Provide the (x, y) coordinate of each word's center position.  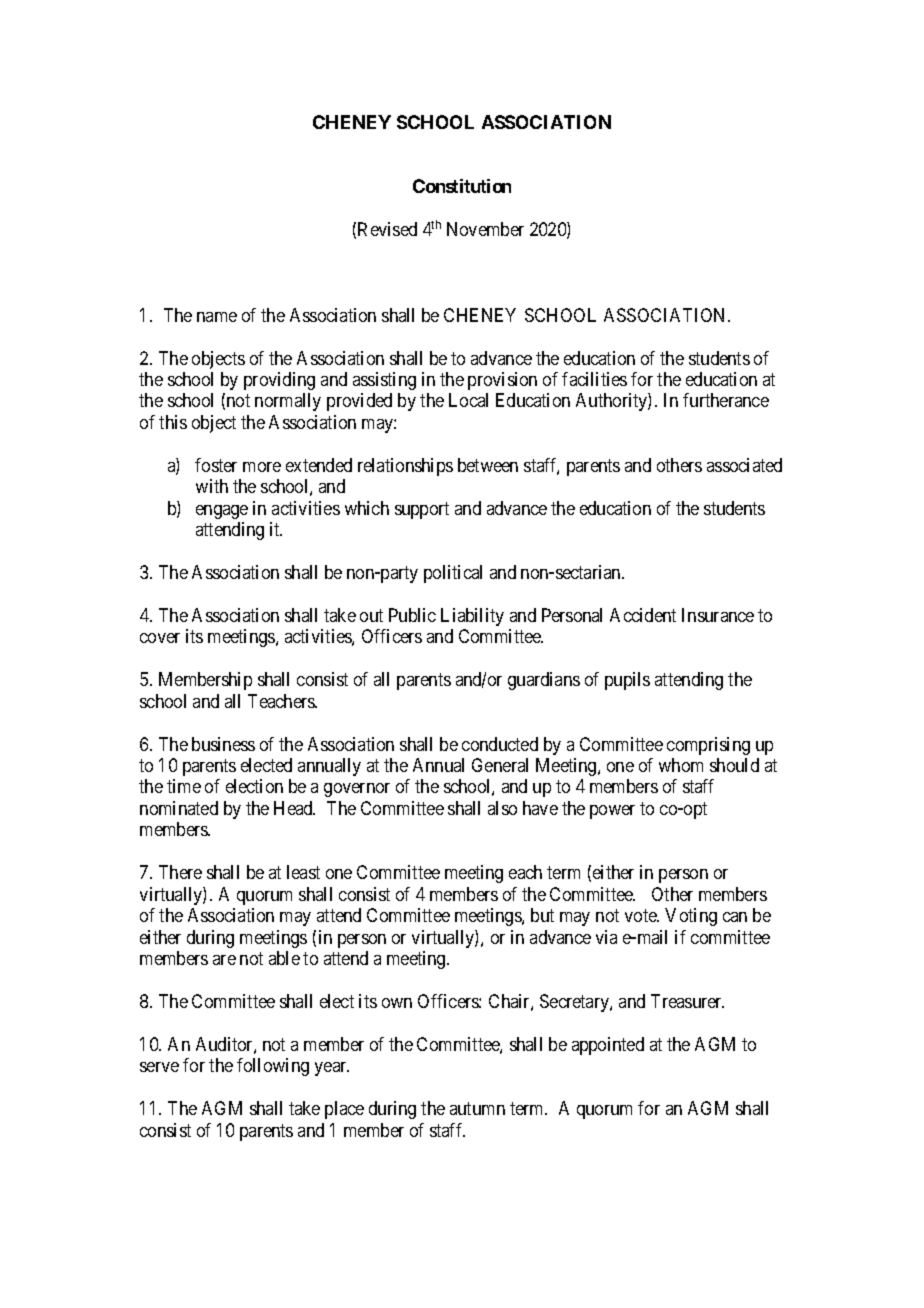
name (217, 317)
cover (160, 638)
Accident (643, 615)
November (485, 229)
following (273, 1067)
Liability (472, 617)
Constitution (462, 186)
